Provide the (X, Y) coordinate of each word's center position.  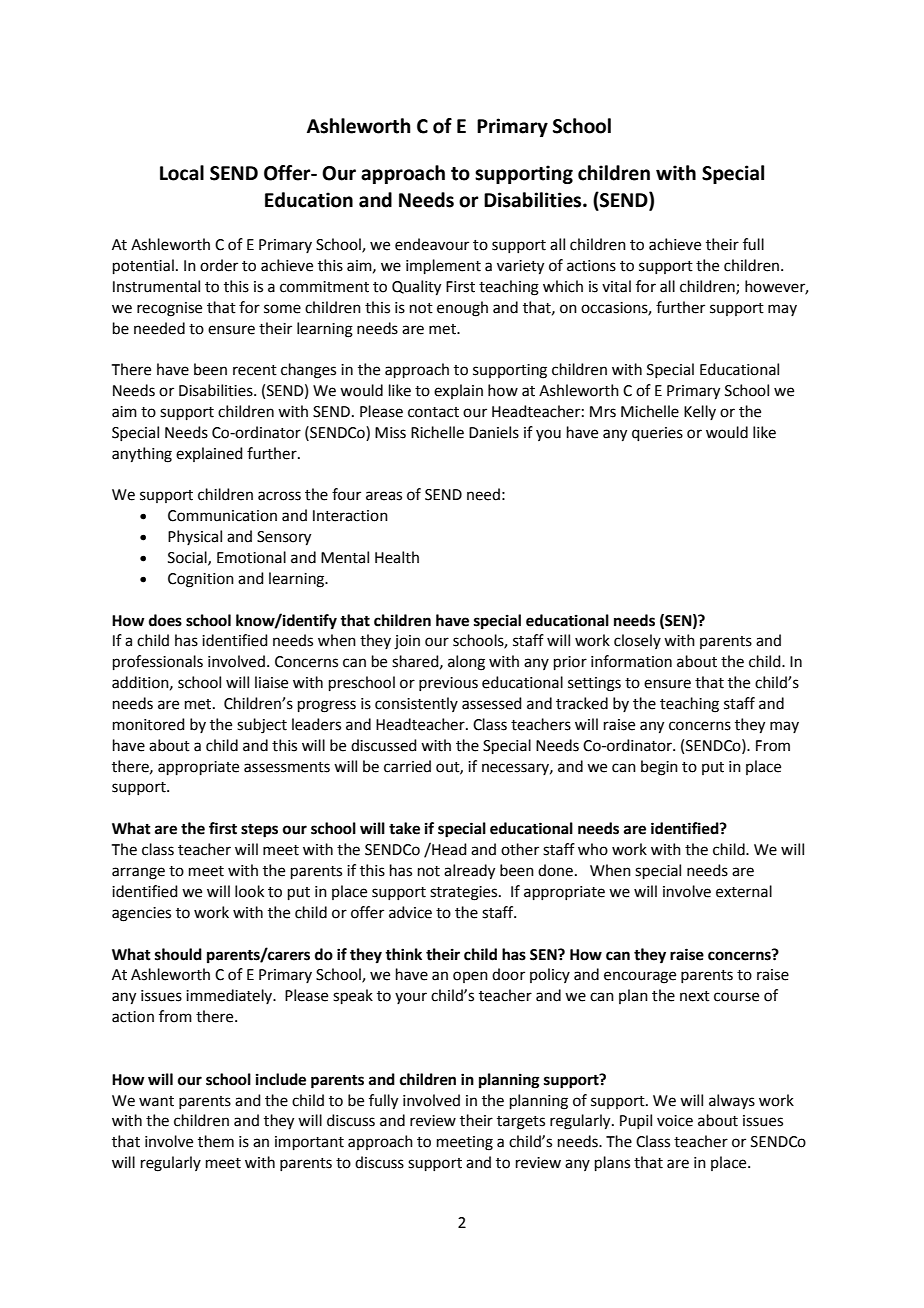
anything (142, 455)
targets (521, 1123)
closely (637, 641)
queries (657, 434)
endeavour (432, 244)
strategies (465, 893)
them (216, 1141)
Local (182, 173)
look (249, 891)
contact (433, 412)
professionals (158, 662)
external (744, 891)
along (466, 663)
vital (616, 286)
